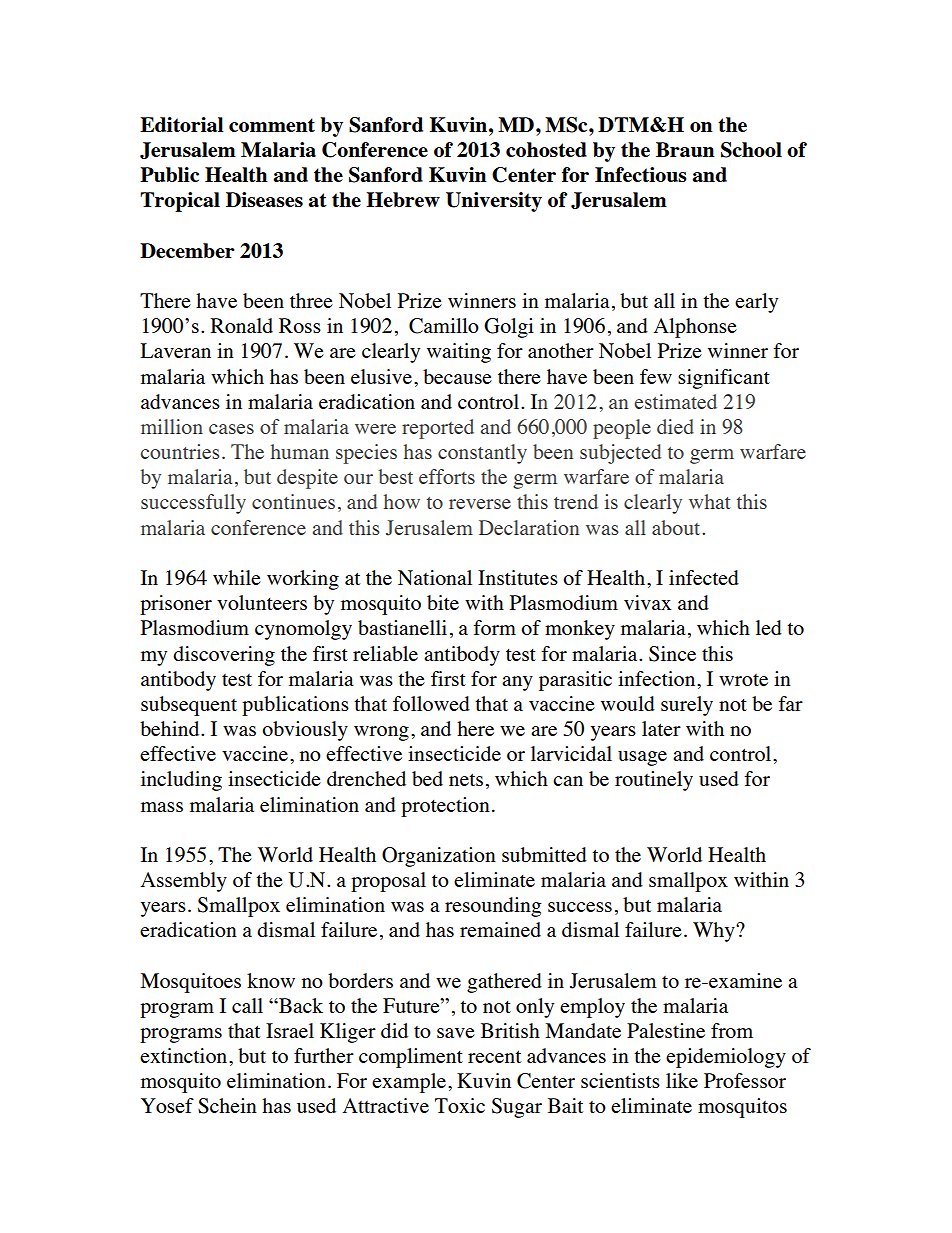  Describe the element at coordinates (685, 149) in the screenshot. I see `Braun` at that location.
